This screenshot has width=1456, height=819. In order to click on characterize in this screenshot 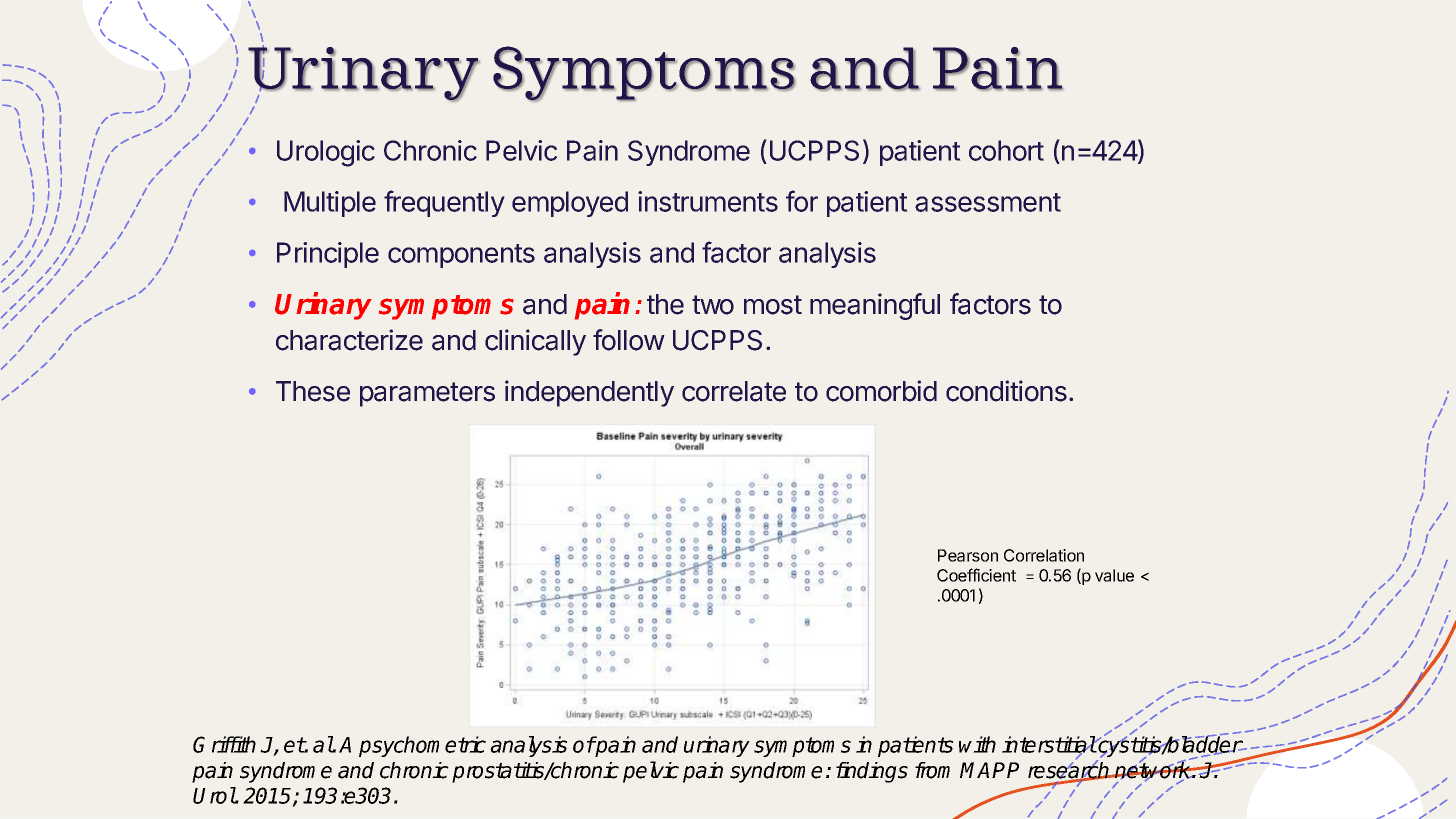, I will do `click(349, 340)`.
